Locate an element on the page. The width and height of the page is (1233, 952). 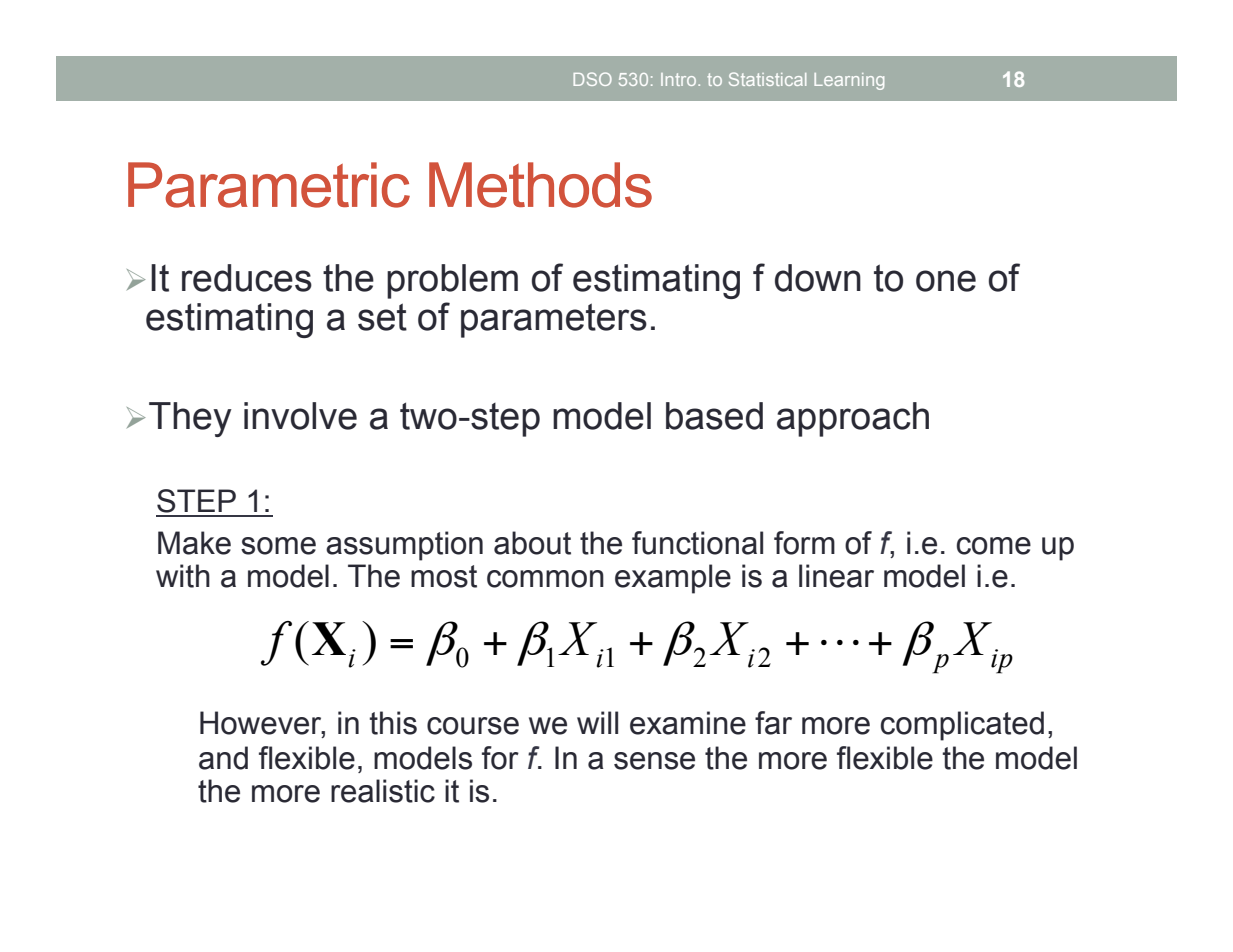
DSO is located at coordinates (592, 79).
